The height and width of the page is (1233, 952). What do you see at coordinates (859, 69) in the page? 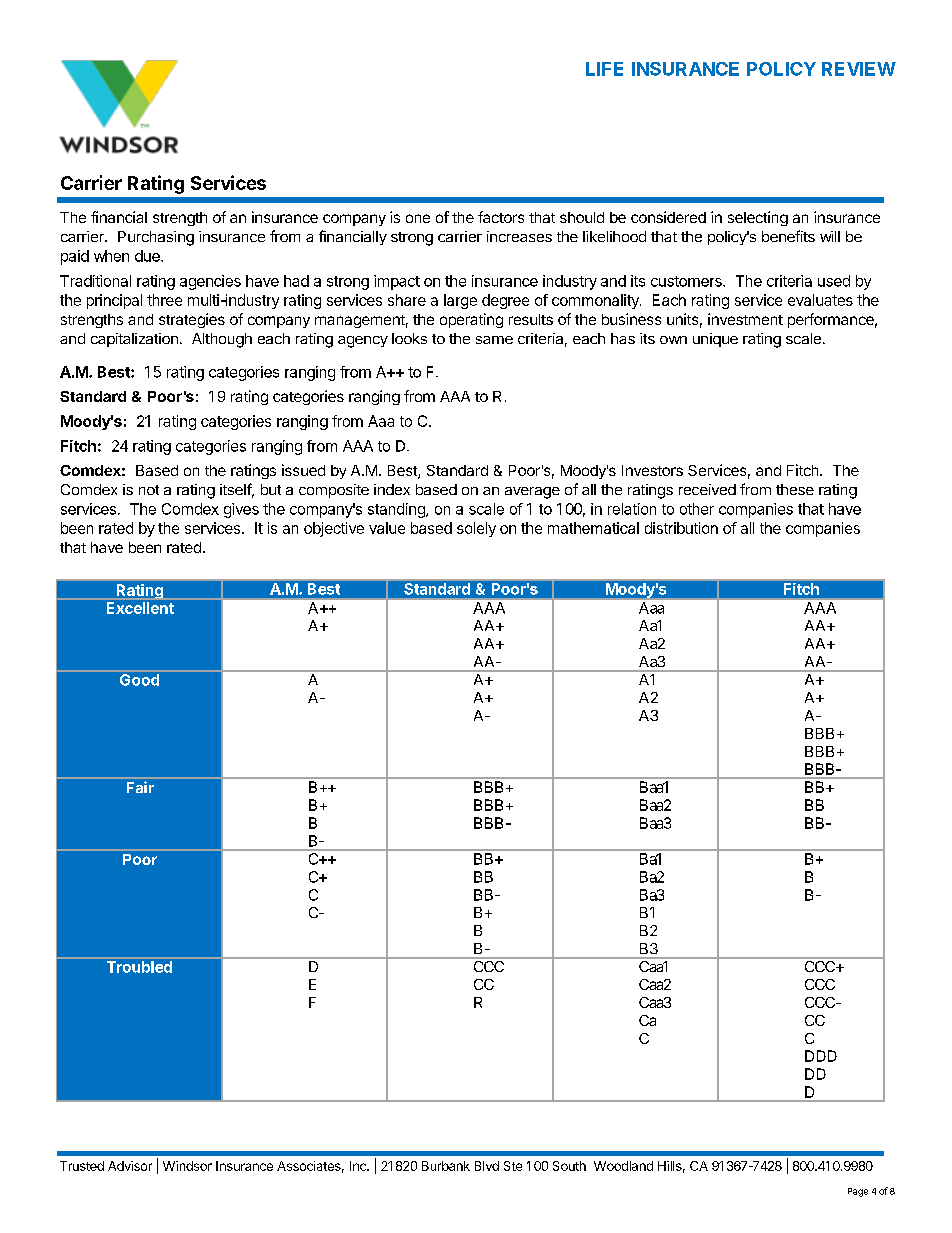
I see `REVIEW` at bounding box center [859, 69].
